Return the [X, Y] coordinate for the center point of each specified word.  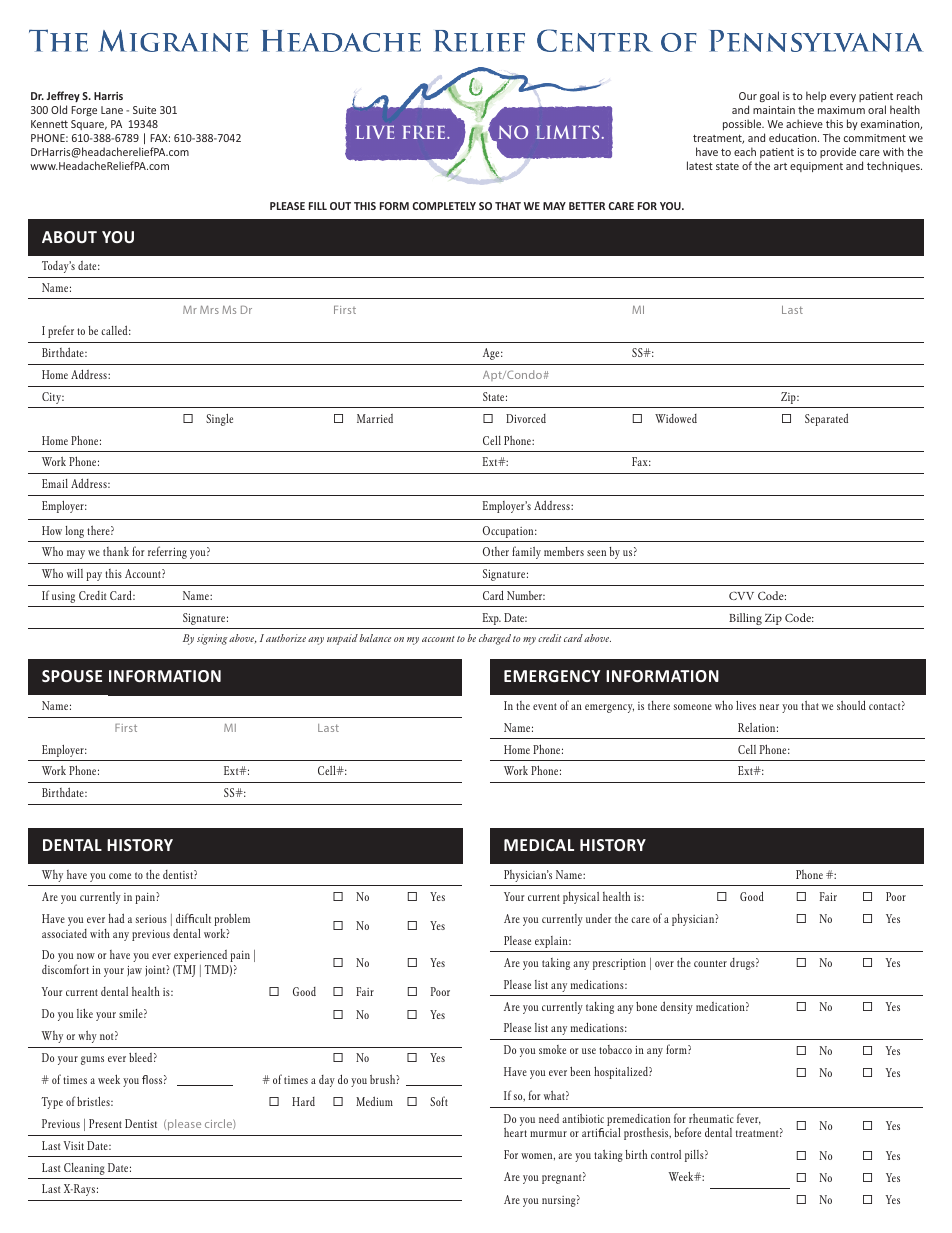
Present [105, 1123]
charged [495, 639]
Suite [144, 110]
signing [212, 639]
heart [515, 1132]
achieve [804, 123]
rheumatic [711, 1118]
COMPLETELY [444, 206]
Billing [745, 619]
